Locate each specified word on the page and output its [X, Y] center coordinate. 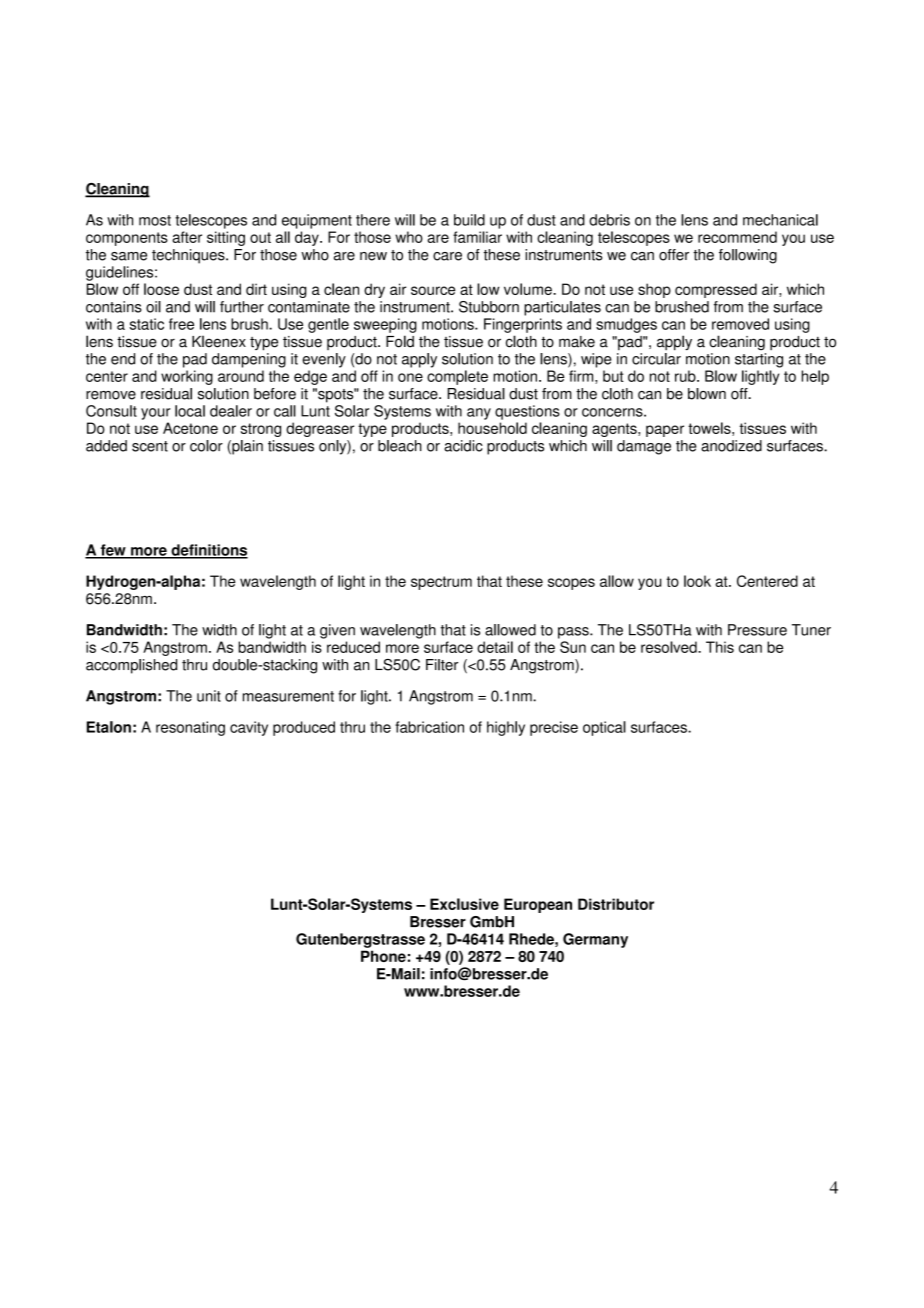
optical [604, 728]
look [697, 581]
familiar [477, 237]
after [187, 237]
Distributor [616, 904]
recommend [737, 237]
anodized [731, 446]
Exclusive [464, 904]
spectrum [441, 583]
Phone [383, 956]
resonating [190, 728]
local [190, 411]
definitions [208, 551]
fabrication [429, 727]
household [492, 428]
